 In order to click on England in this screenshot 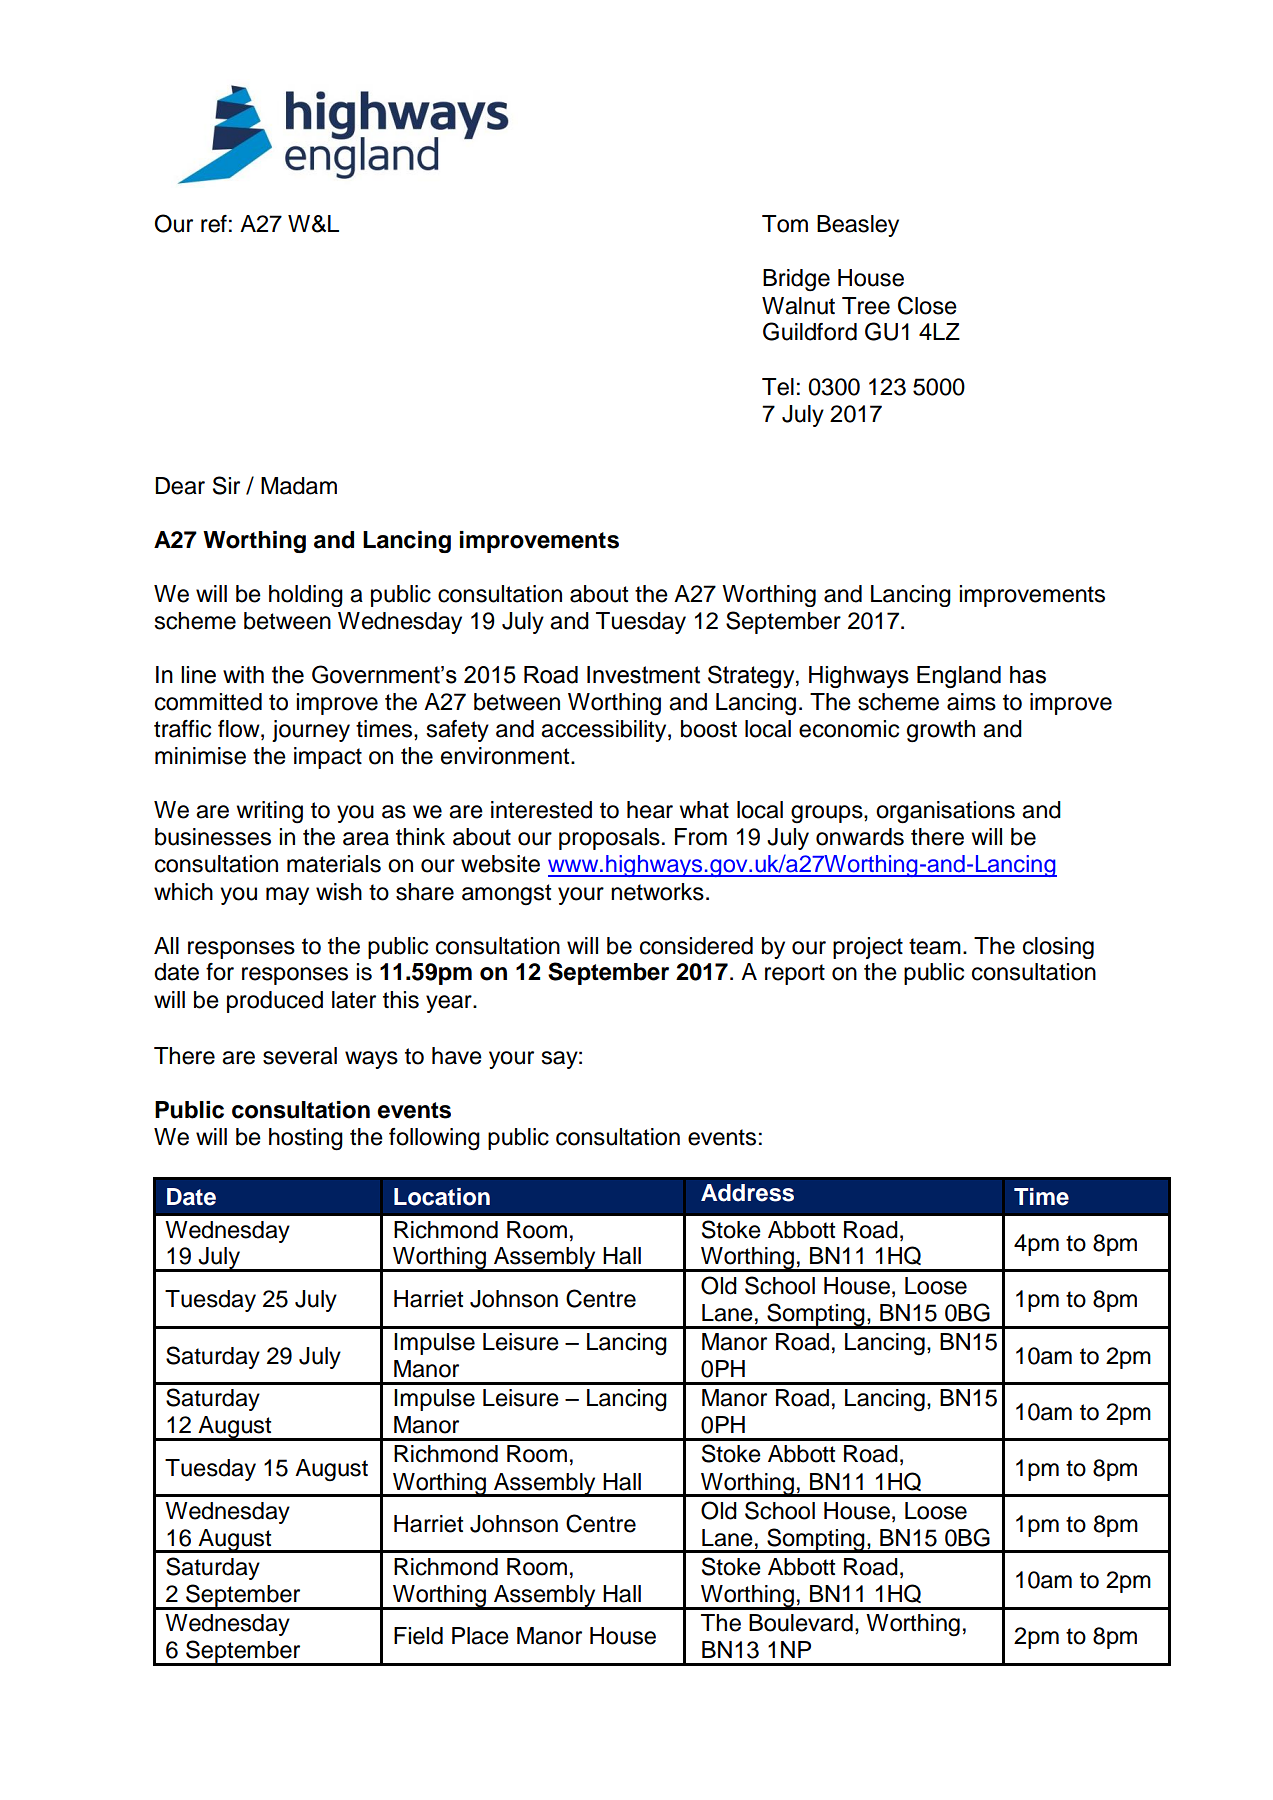, I will do `click(959, 677)`.
